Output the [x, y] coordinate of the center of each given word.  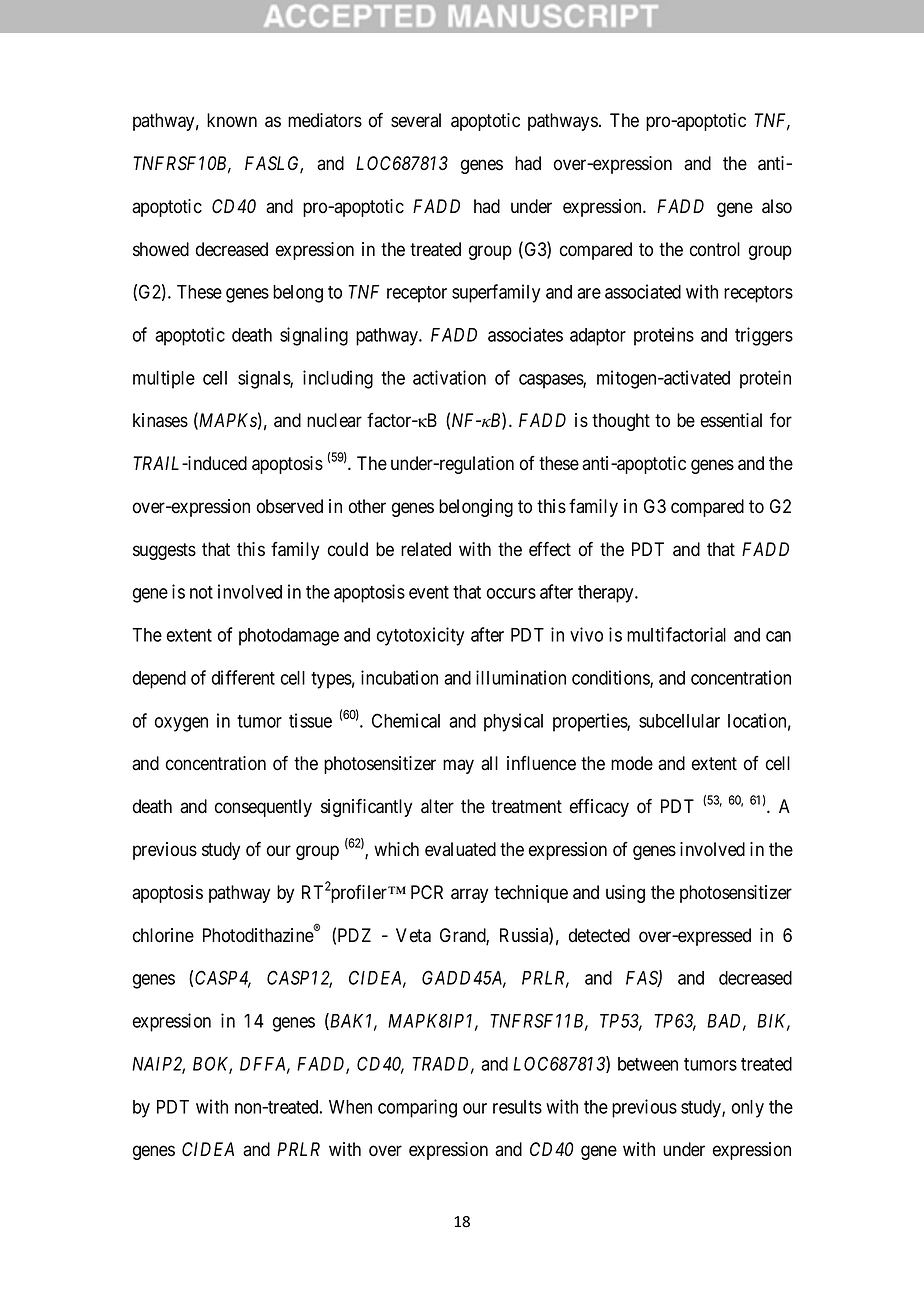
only [748, 1109]
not [201, 592]
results [517, 1107]
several [416, 120]
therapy [607, 594]
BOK [212, 1064]
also [777, 206]
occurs [511, 593]
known [232, 120]
